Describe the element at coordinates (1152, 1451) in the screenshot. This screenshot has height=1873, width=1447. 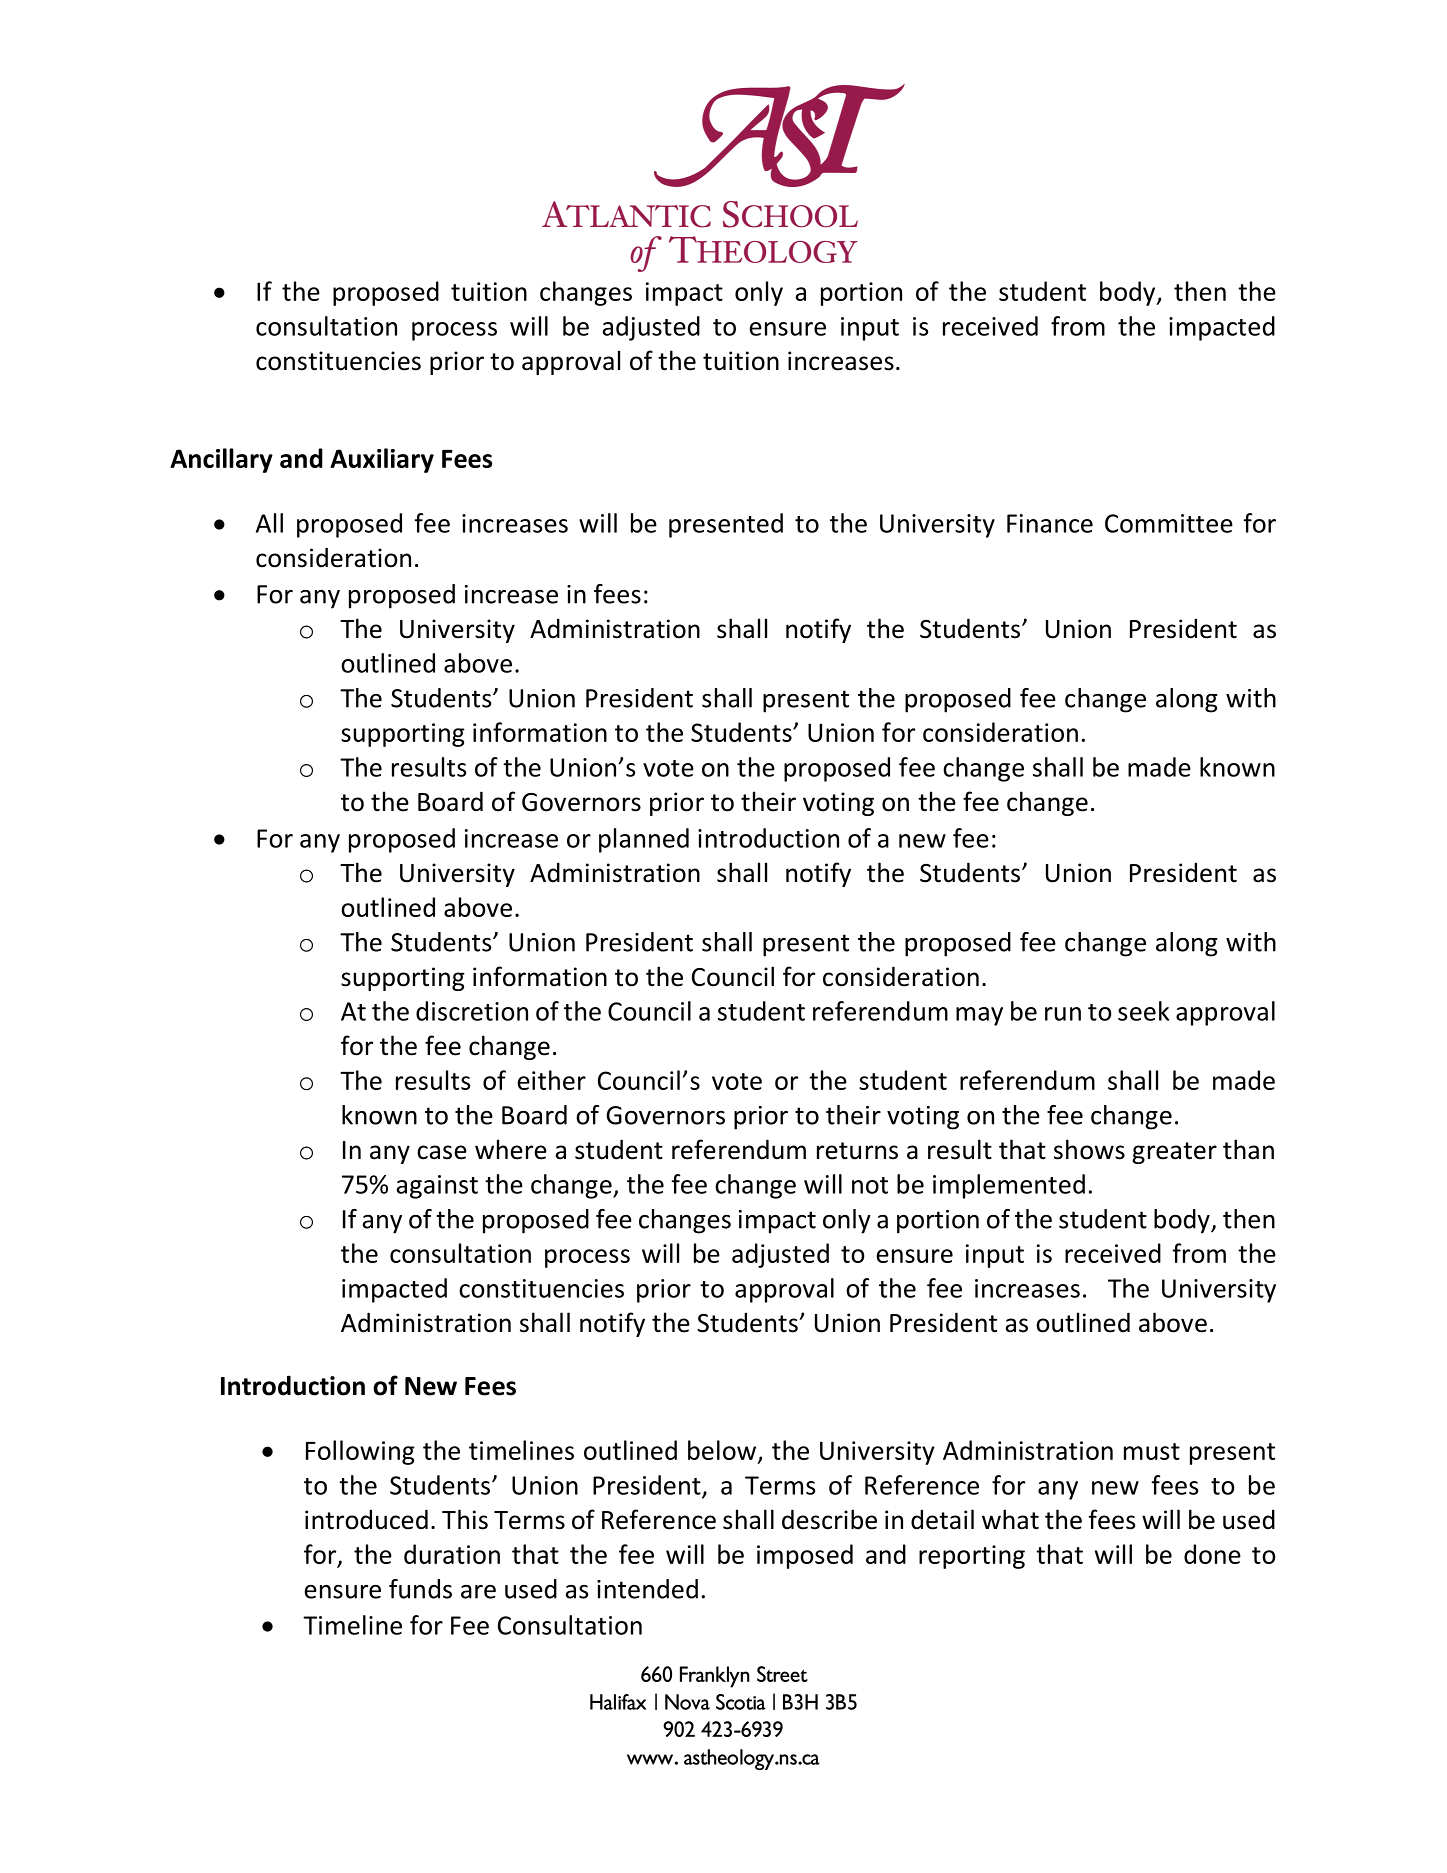
I see `must` at that location.
